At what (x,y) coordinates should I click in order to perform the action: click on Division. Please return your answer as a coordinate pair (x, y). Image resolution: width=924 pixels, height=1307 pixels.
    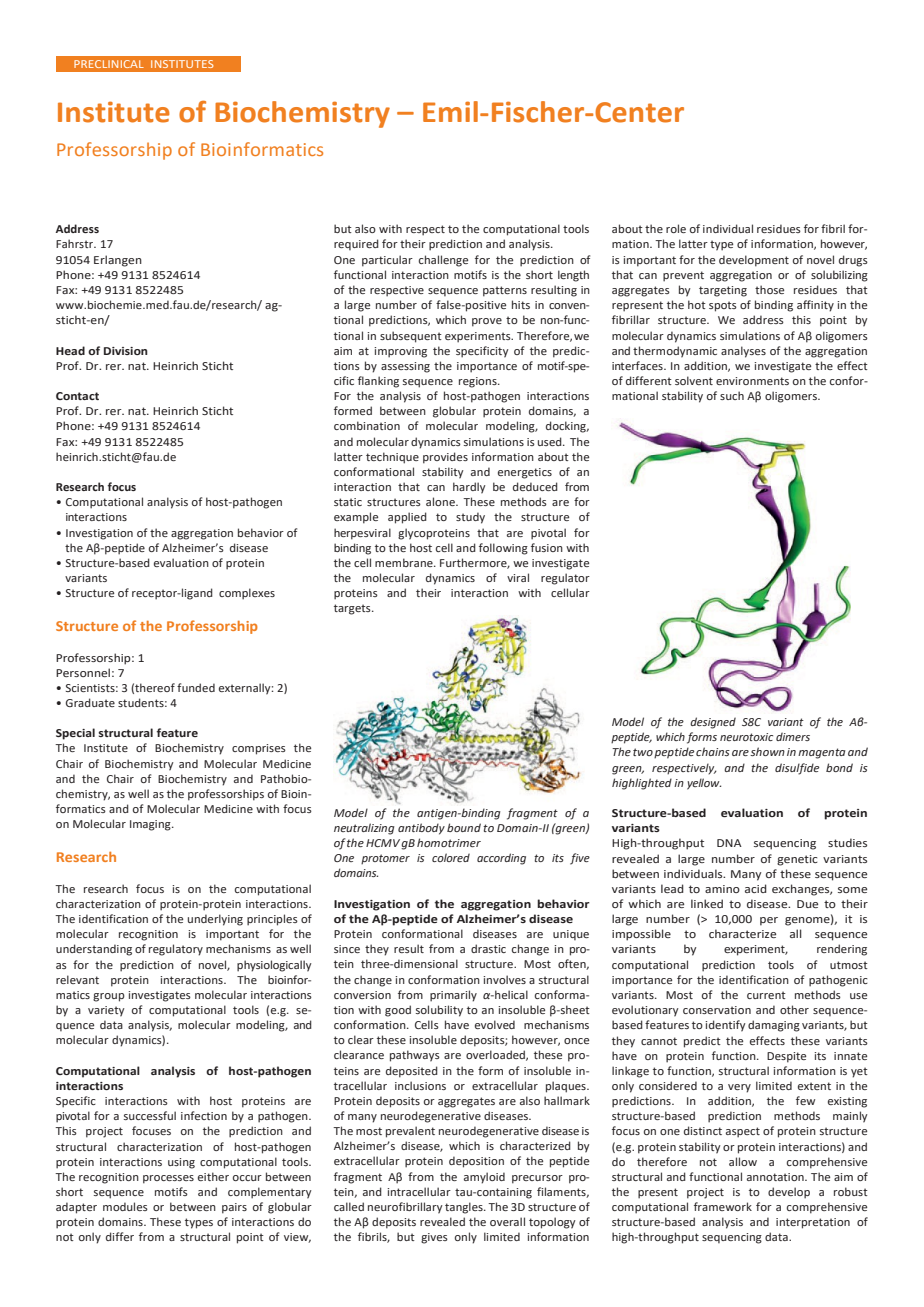
    Looking at the image, I should click on (126, 351).
